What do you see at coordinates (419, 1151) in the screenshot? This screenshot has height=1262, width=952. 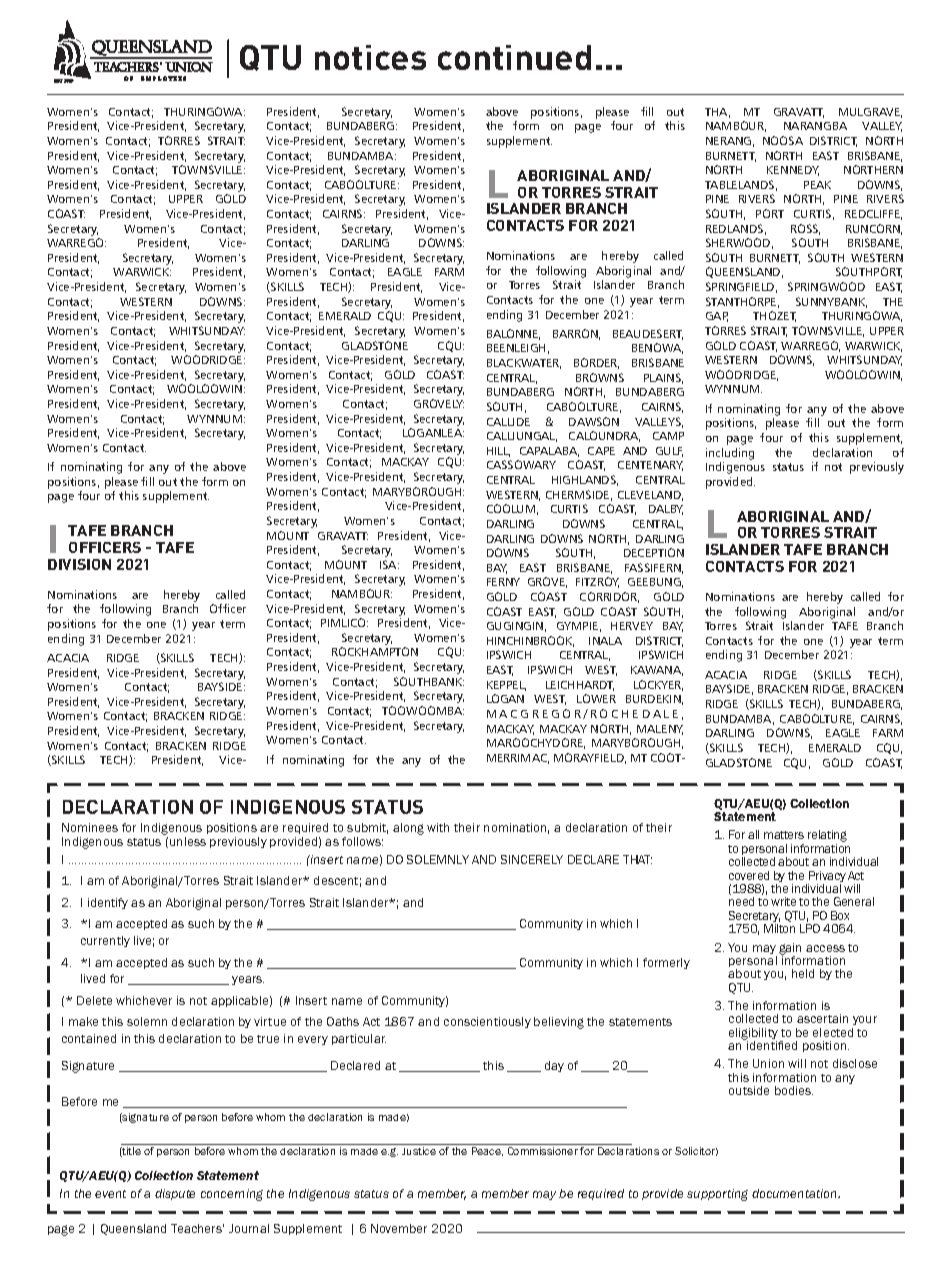 I see `Justice` at bounding box center [419, 1151].
